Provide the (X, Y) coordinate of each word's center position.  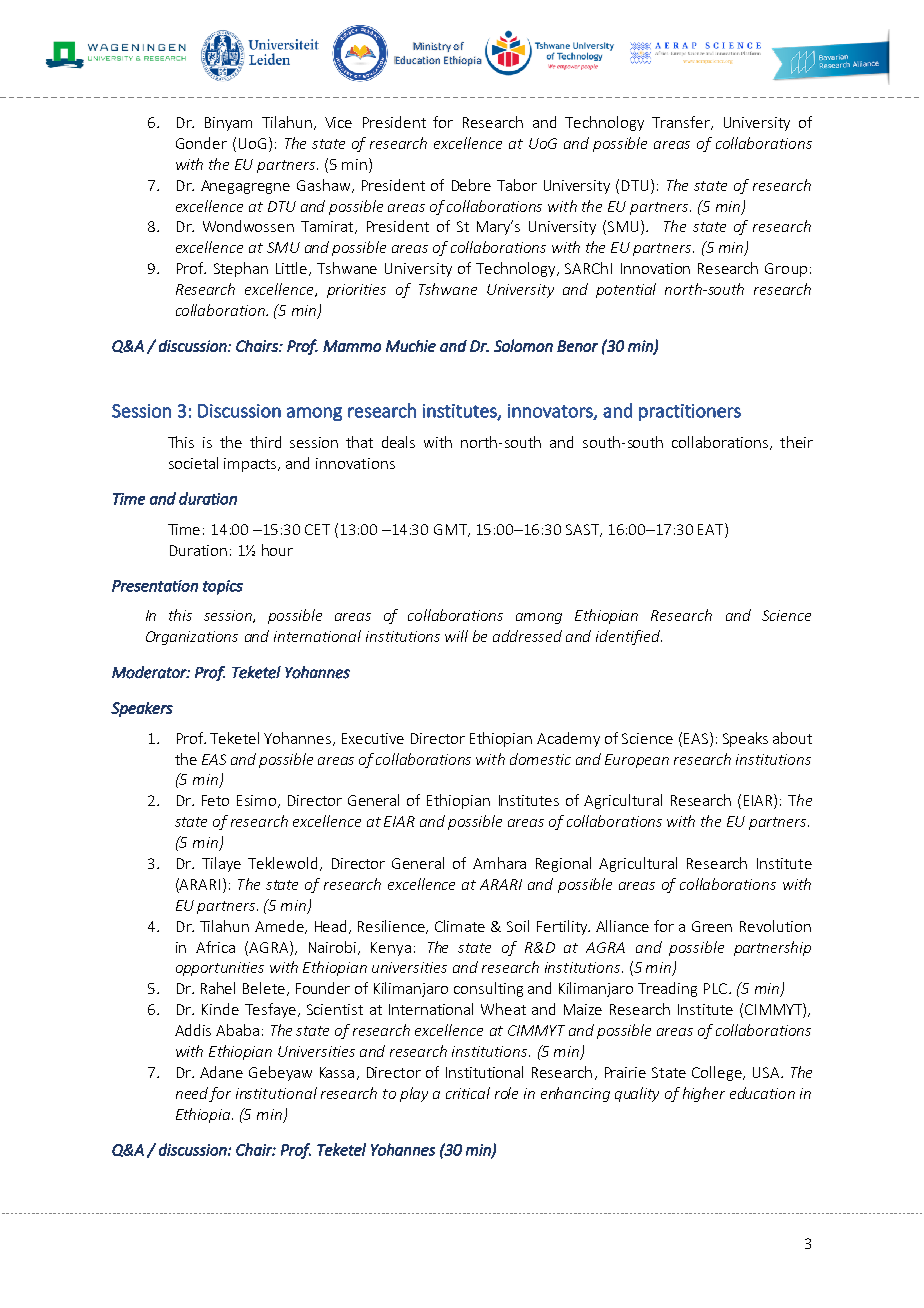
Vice (338, 122)
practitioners (690, 412)
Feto (215, 800)
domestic (540, 759)
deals (398, 442)
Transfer (682, 123)
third (265, 442)
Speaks (745, 739)
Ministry (432, 47)
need (192, 1093)
